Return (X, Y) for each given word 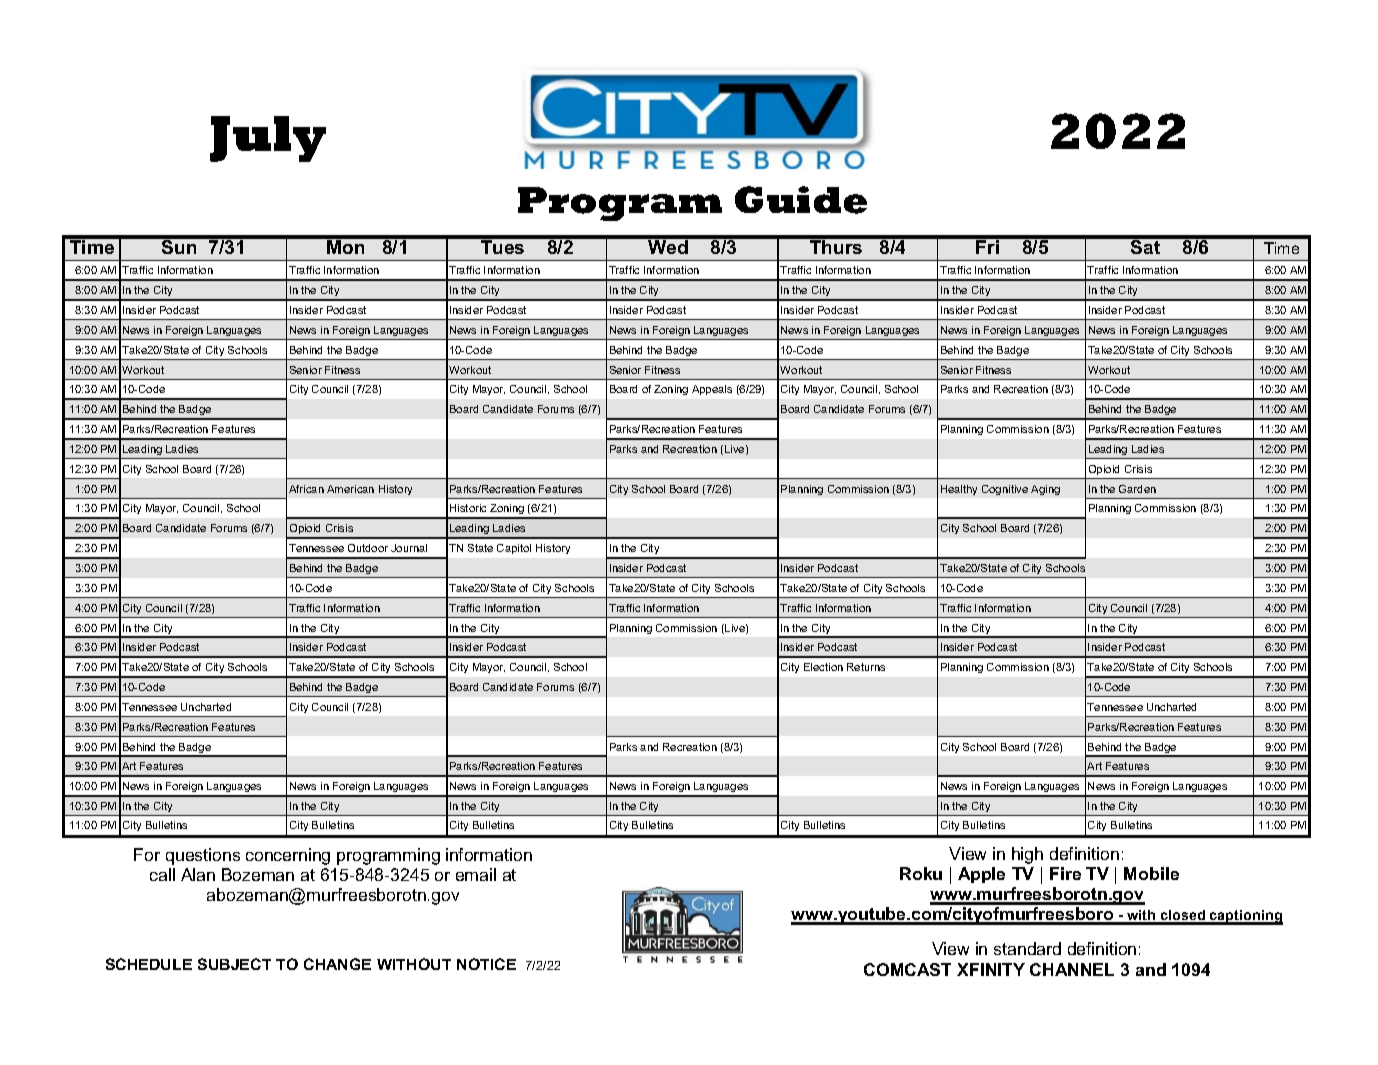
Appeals (712, 390)
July (268, 139)
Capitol (514, 549)
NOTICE (486, 964)
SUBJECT (234, 964)
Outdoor (368, 548)
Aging (1045, 490)
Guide (801, 200)
